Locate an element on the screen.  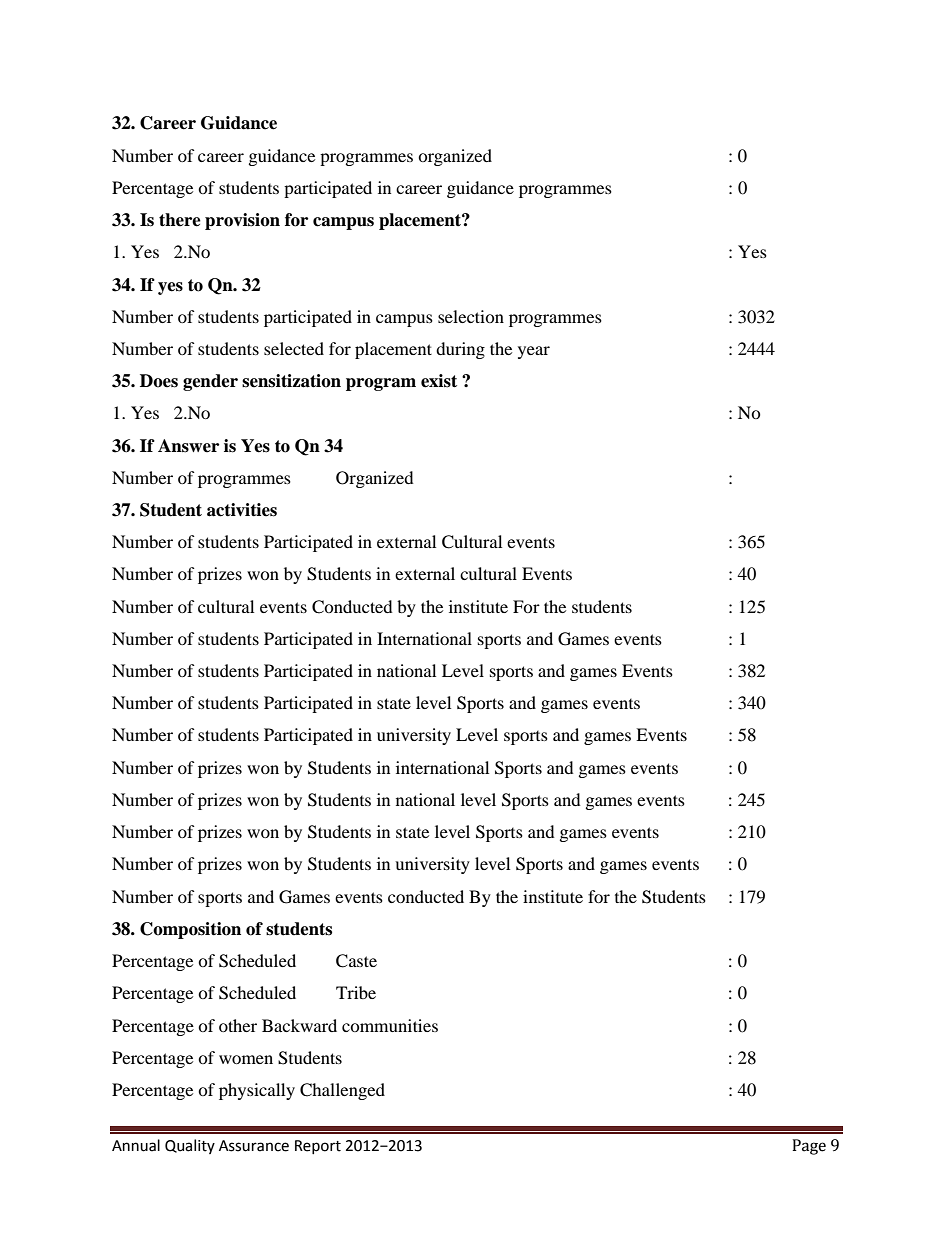
other is located at coordinates (238, 1025).
